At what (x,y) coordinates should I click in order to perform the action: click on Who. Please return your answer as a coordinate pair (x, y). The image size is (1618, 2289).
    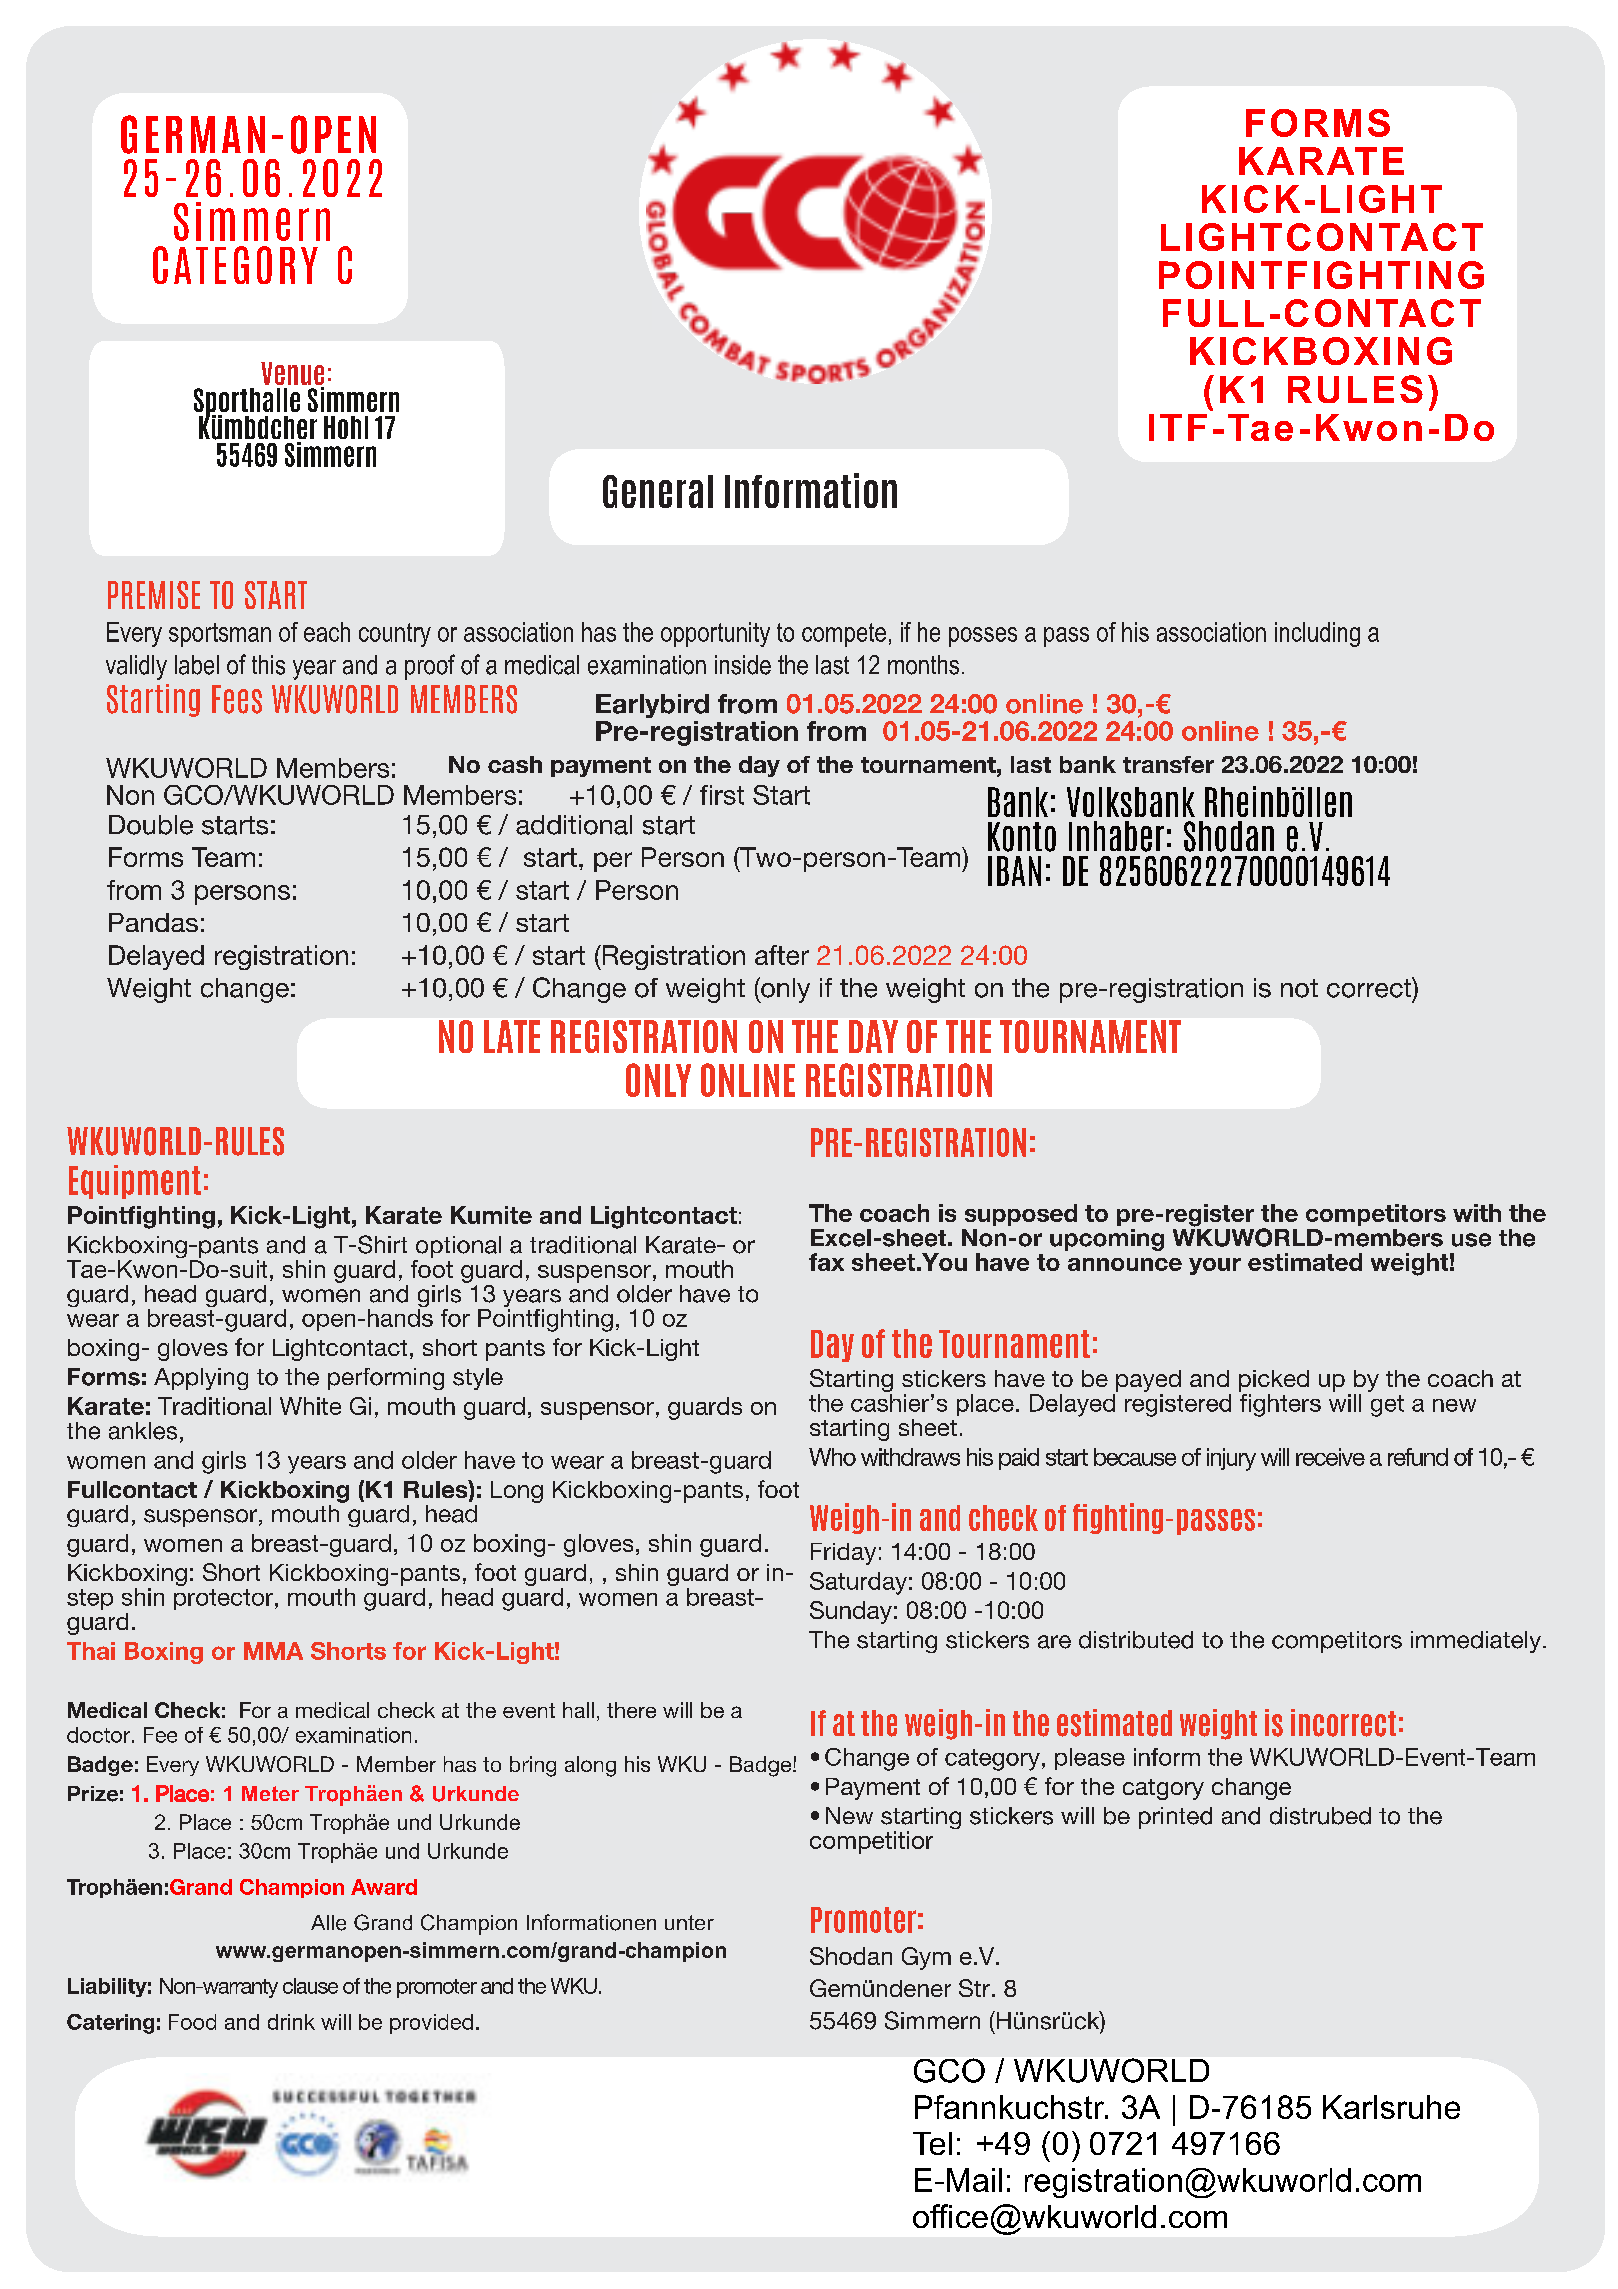
    Looking at the image, I should click on (832, 1457).
